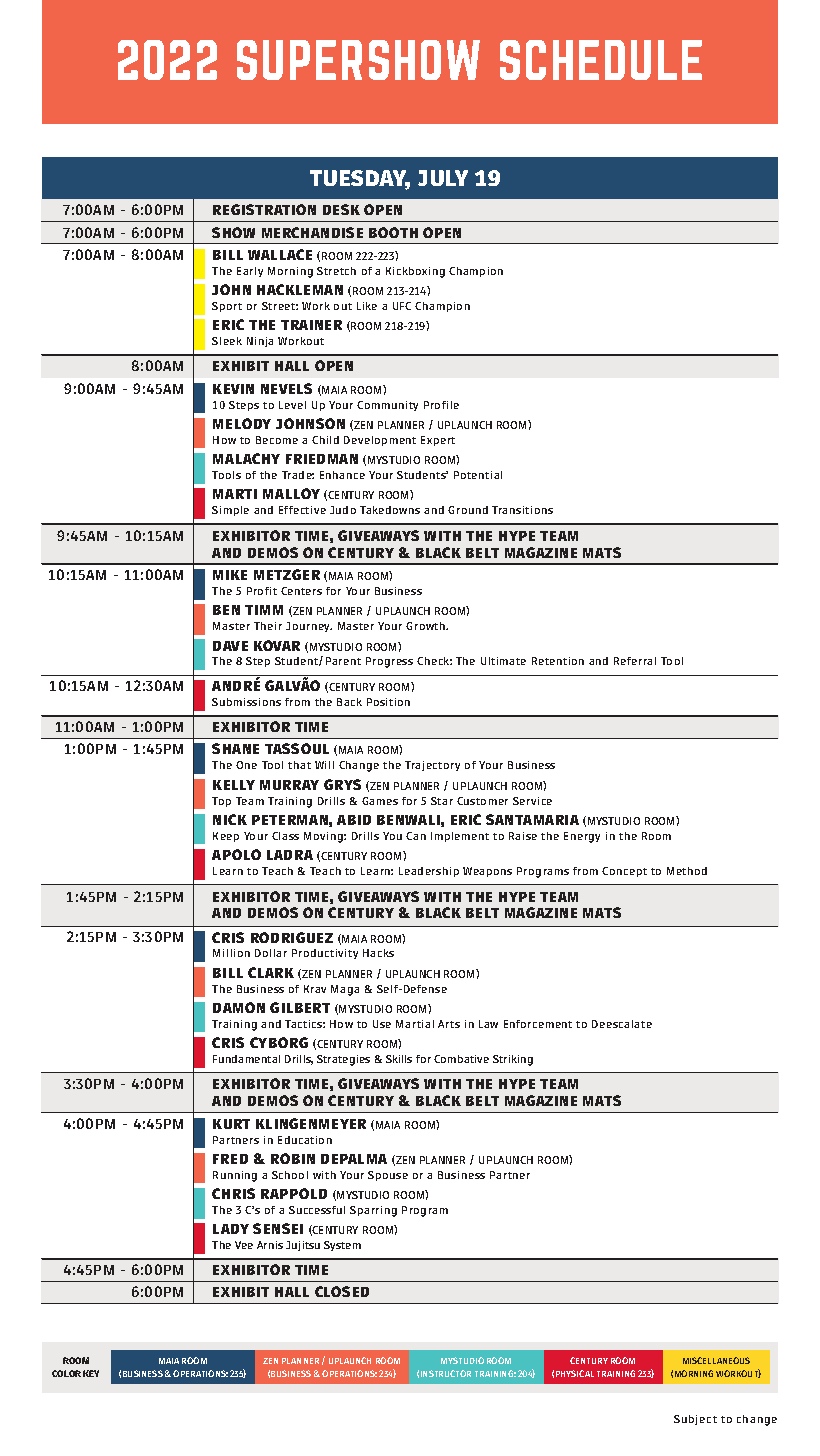  What do you see at coordinates (601, 60) in the page?
I see `SCHEDULE` at bounding box center [601, 60].
